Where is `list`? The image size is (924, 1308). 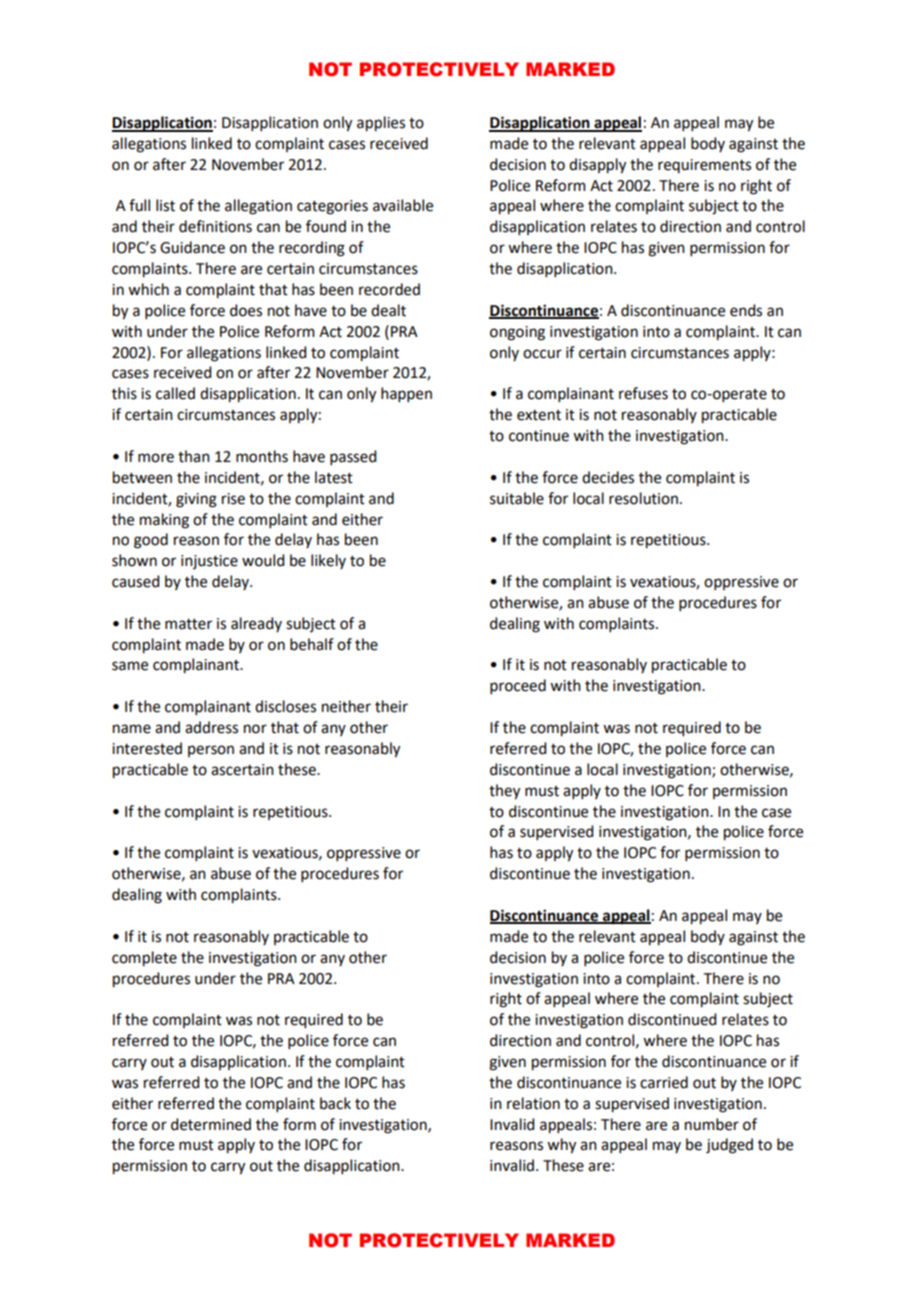 list is located at coordinates (165, 205).
